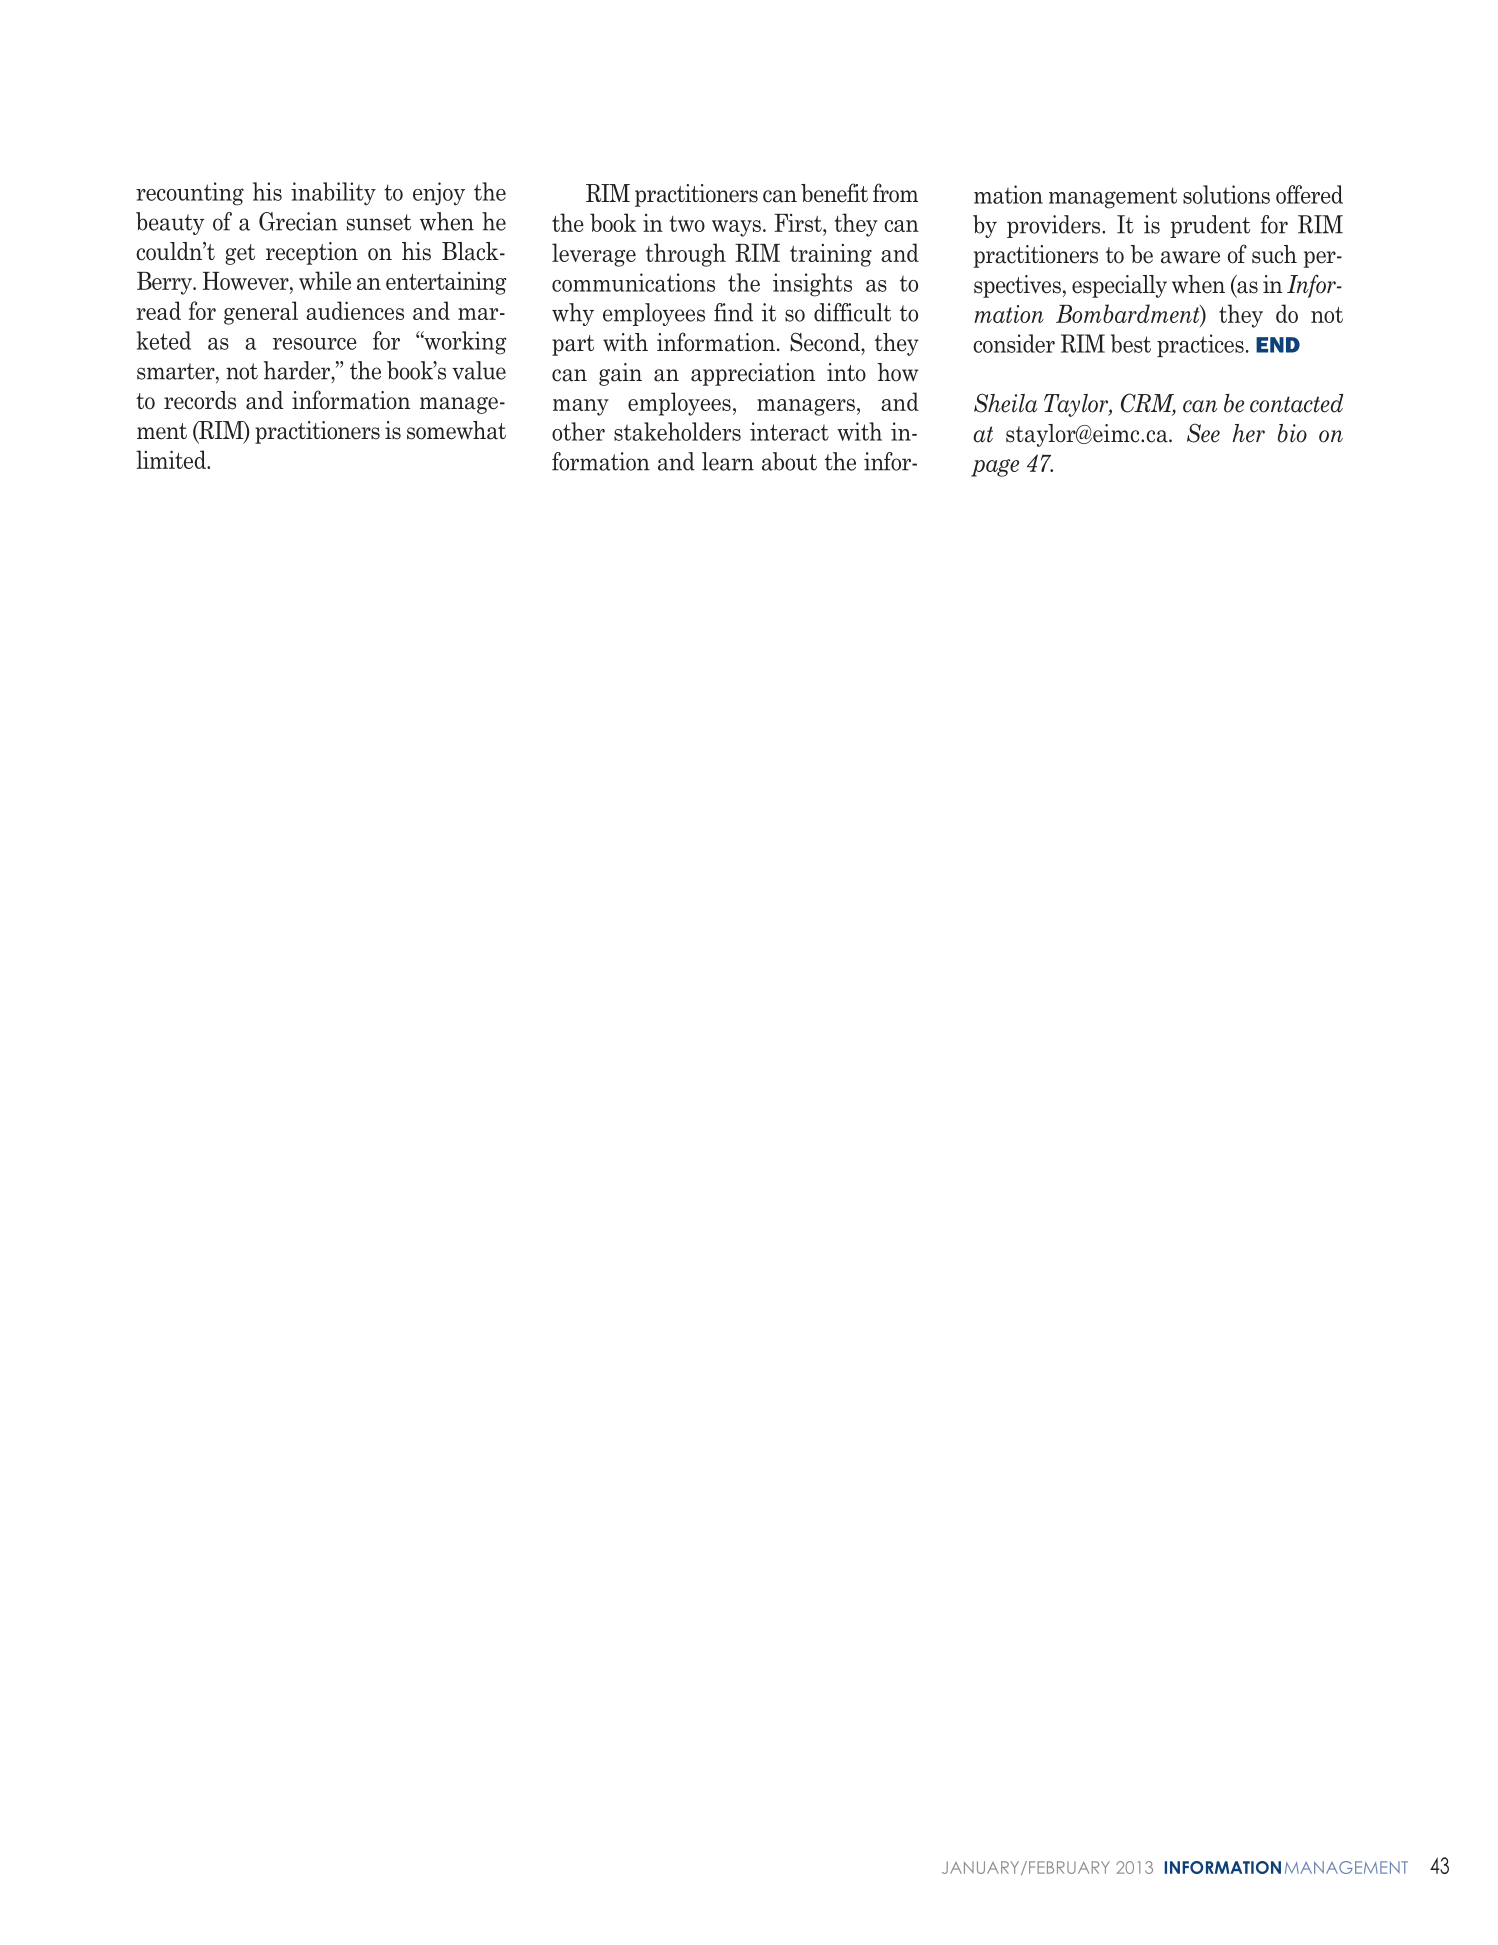  I want to click on practices, so click(1200, 345).
